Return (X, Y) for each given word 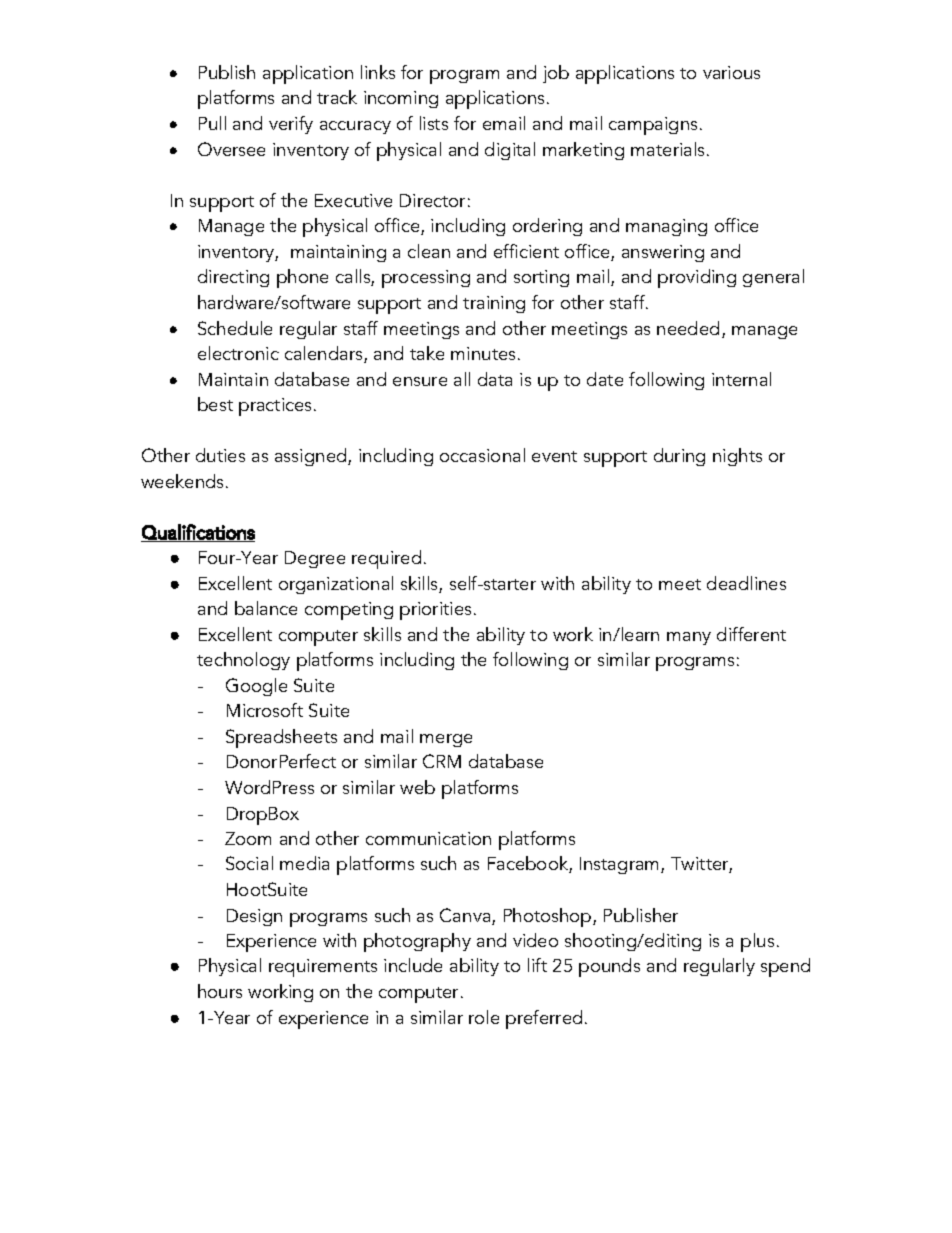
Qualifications (198, 533)
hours (220, 991)
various (731, 72)
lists (434, 123)
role (484, 1017)
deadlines (746, 583)
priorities (435, 611)
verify (291, 125)
